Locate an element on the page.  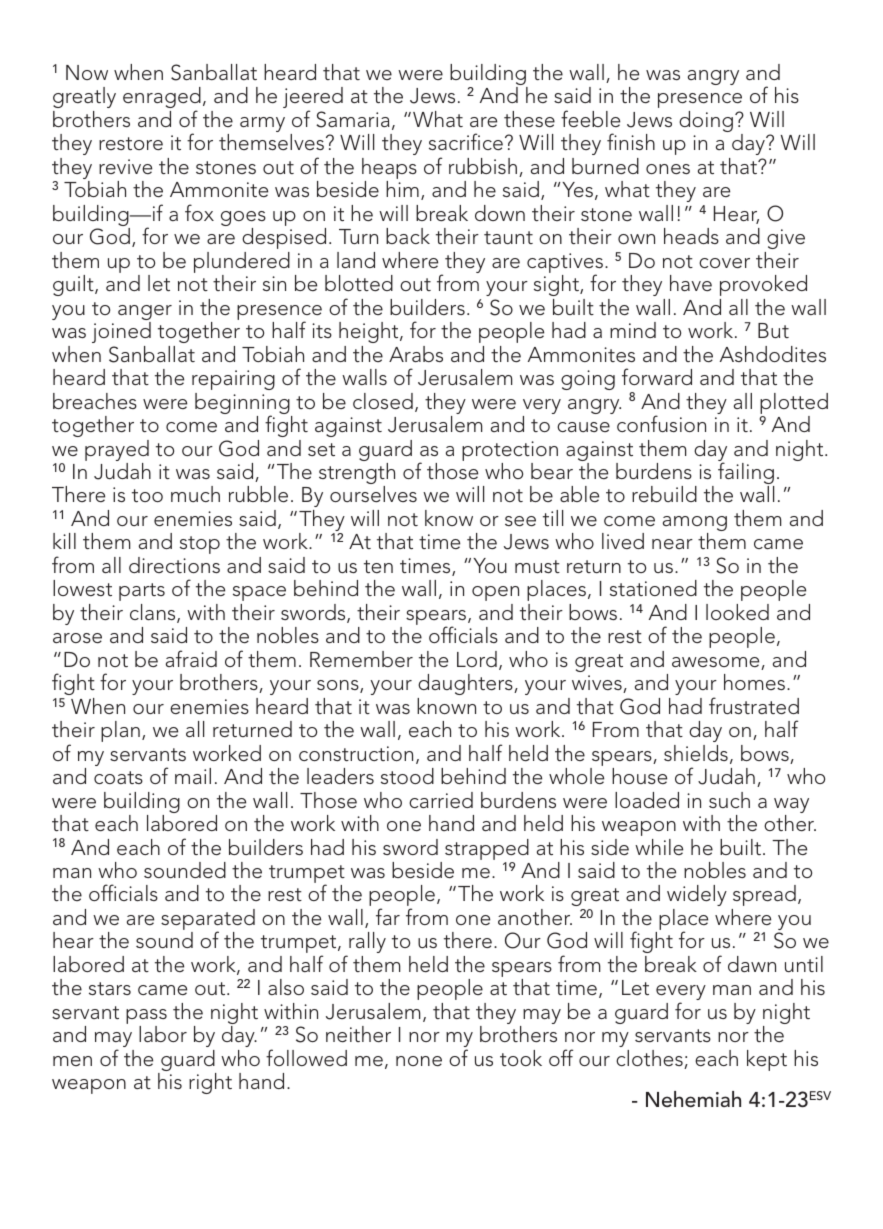
sacrifice is located at coordinates (466, 141).
